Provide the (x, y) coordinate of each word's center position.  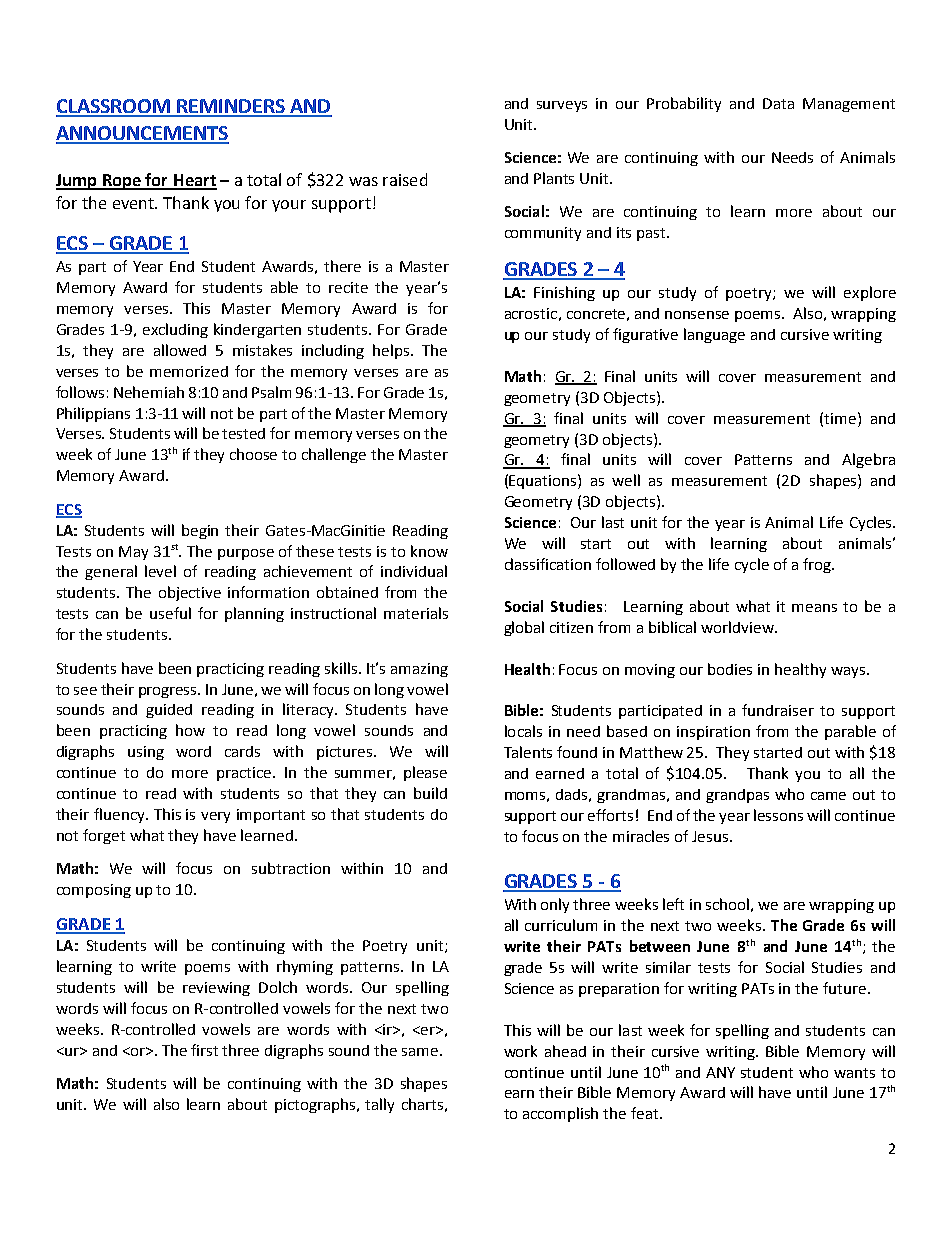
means (814, 608)
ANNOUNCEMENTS (142, 134)
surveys (562, 106)
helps (392, 351)
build (430, 793)
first (204, 1050)
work (520, 1051)
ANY (720, 1072)
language (714, 335)
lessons (778, 815)
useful (170, 613)
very (215, 817)
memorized (189, 371)
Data (778, 103)
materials (416, 613)
